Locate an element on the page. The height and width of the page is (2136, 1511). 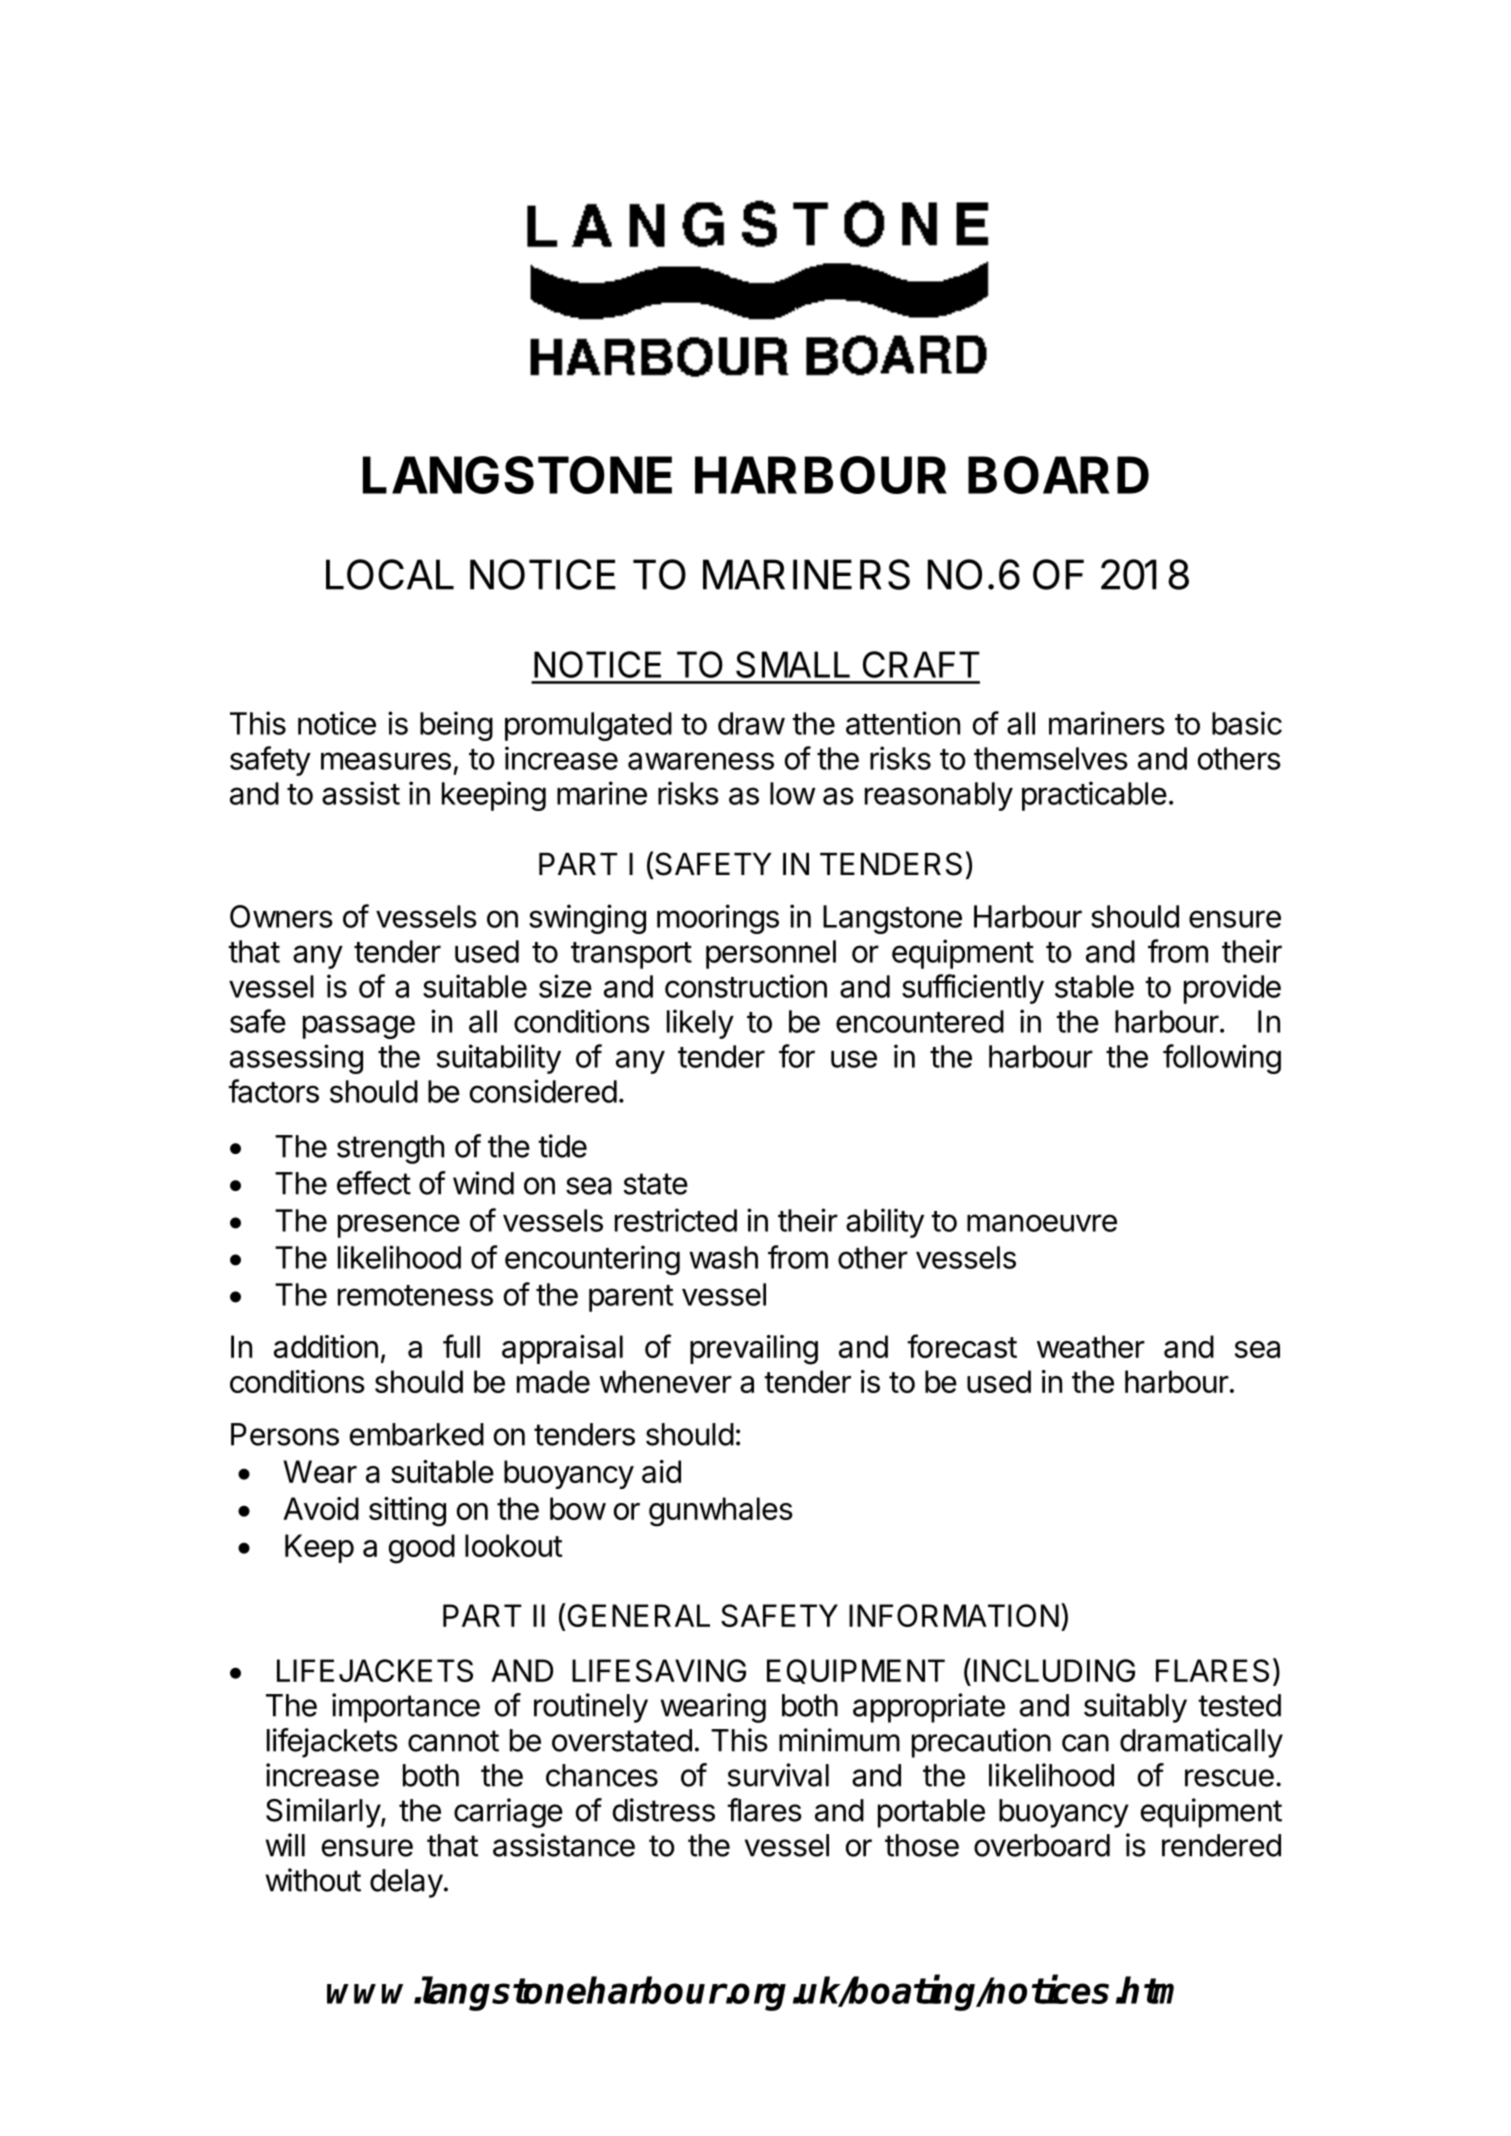
stable is located at coordinates (1094, 986).
